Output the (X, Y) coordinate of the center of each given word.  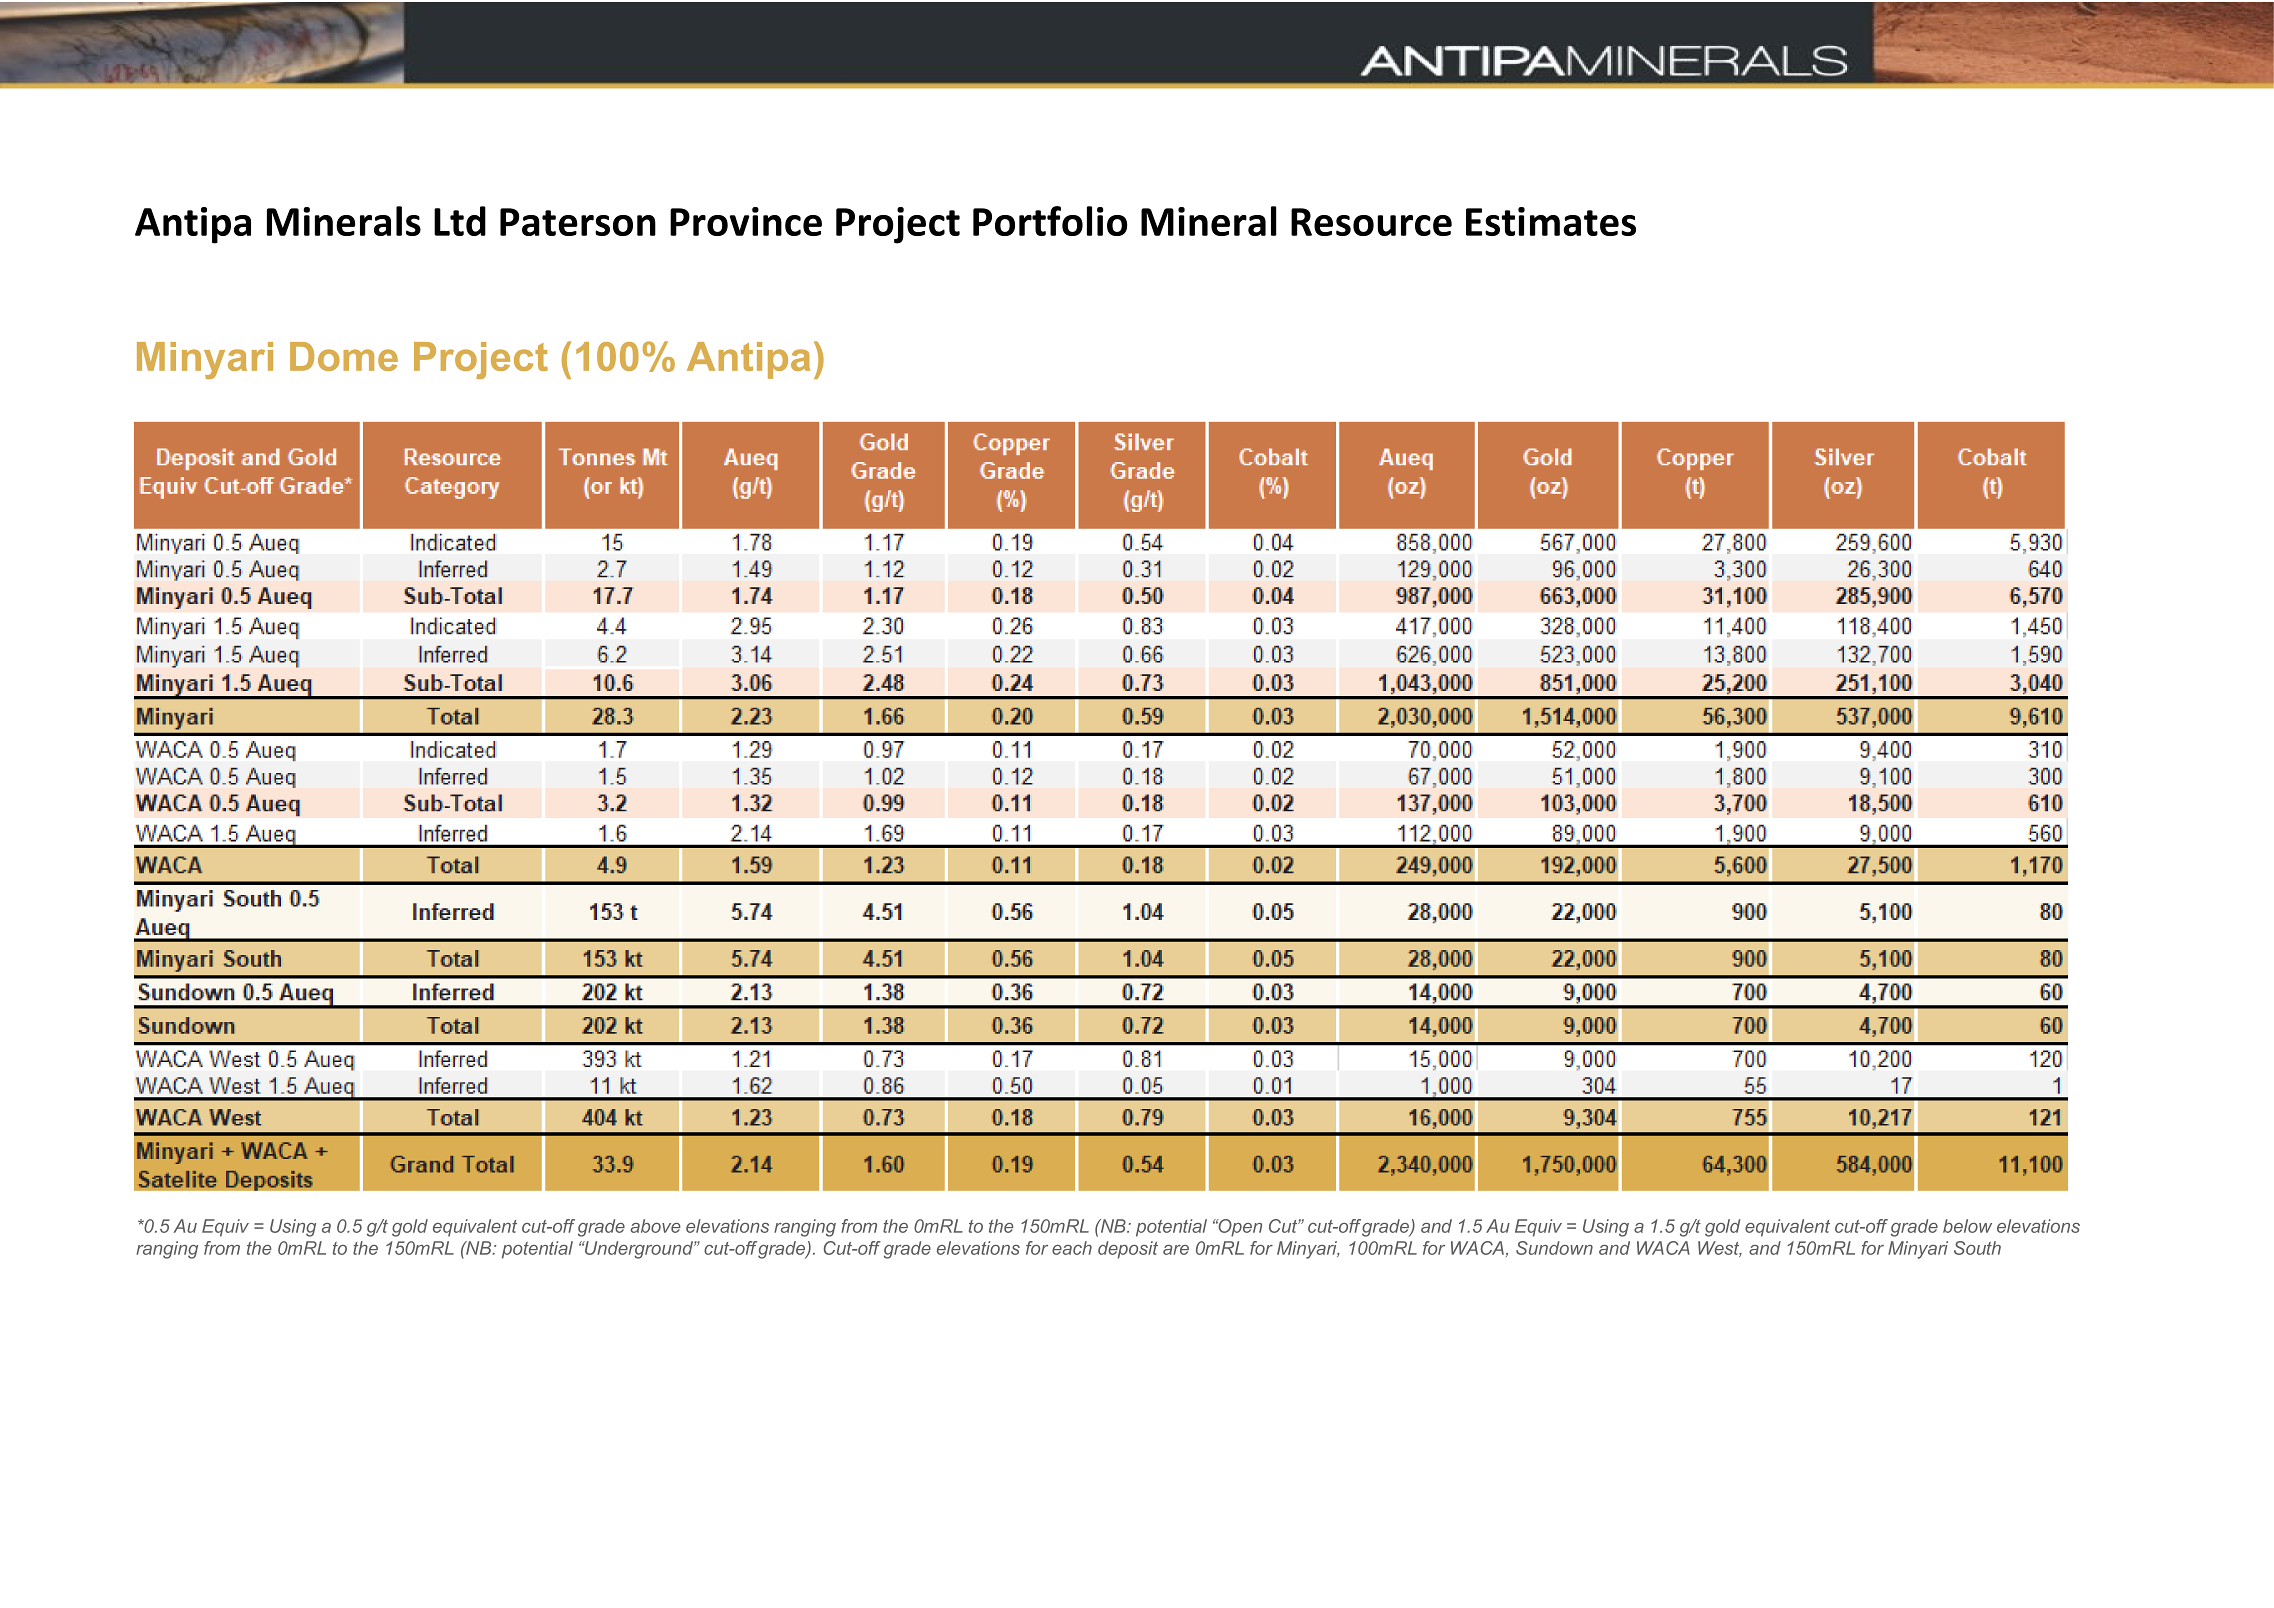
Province (746, 221)
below (1967, 1226)
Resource (1371, 222)
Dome (344, 356)
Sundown (1554, 1248)
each (1072, 1248)
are (1176, 1250)
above (655, 1226)
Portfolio (1050, 221)
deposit (1128, 1250)
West (1720, 1249)
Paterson (578, 222)
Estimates (1551, 221)
